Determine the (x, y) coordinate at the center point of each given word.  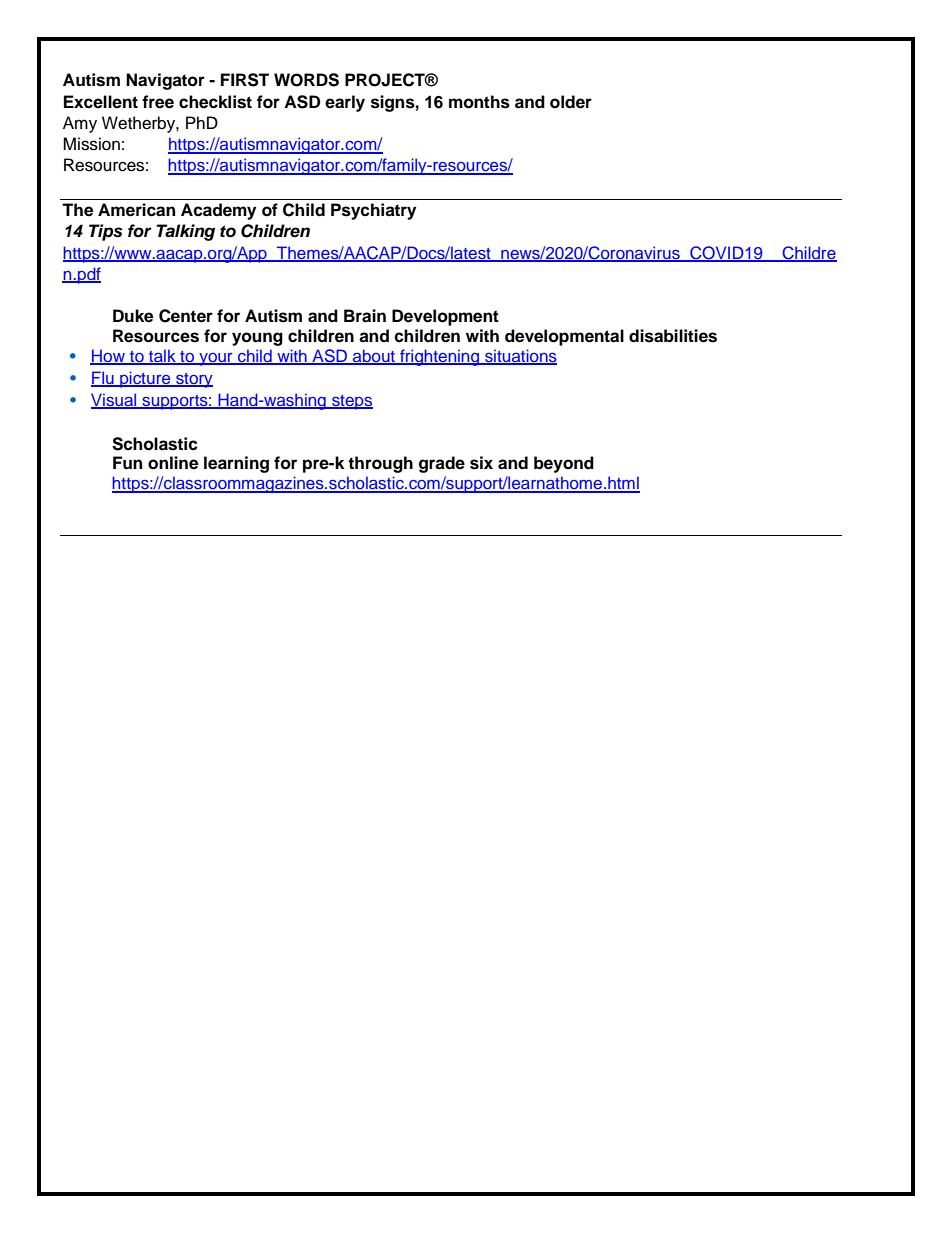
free (158, 102)
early (345, 103)
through (380, 464)
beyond (564, 464)
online (173, 463)
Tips (106, 232)
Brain (365, 316)
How (108, 356)
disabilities (673, 336)
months (479, 102)
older (571, 102)
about (374, 356)
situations (520, 356)
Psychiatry (373, 211)
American (136, 210)
